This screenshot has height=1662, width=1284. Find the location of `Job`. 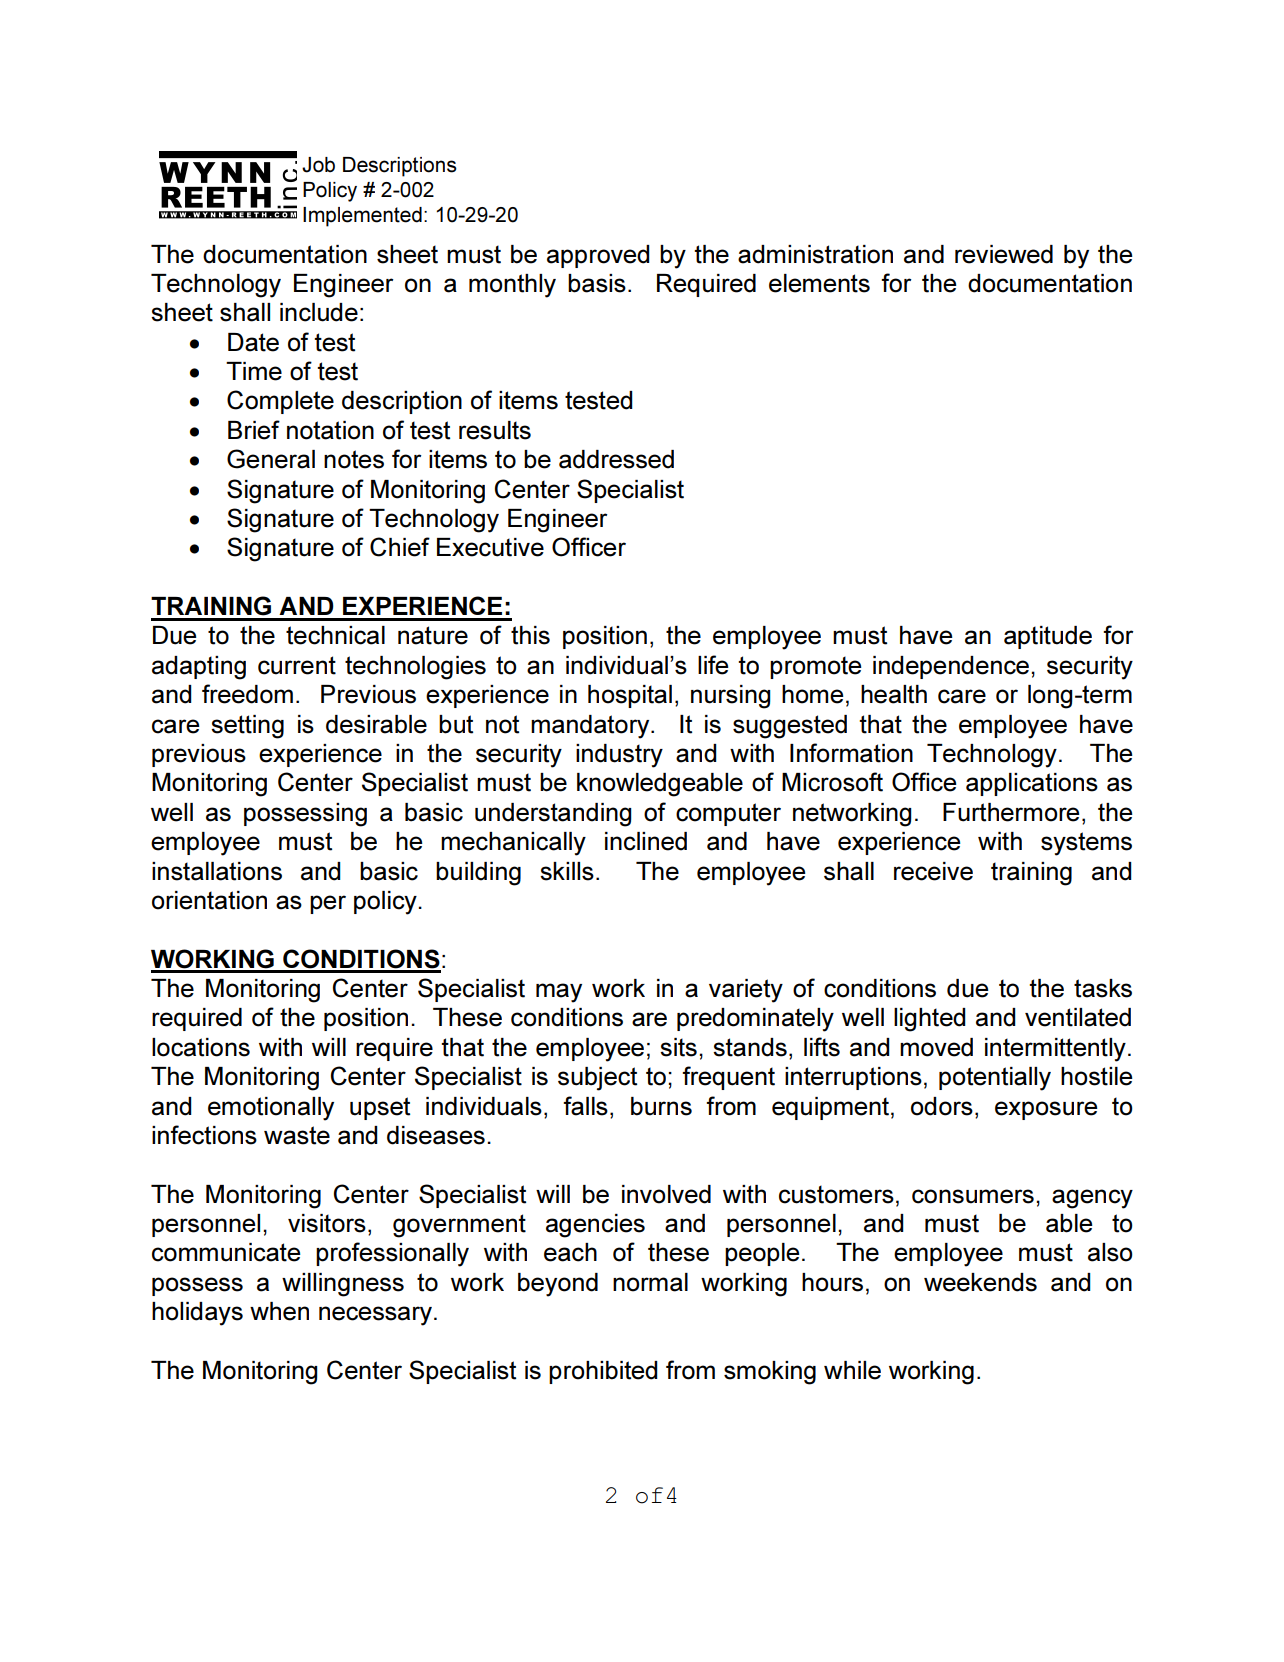

Job is located at coordinates (318, 165).
